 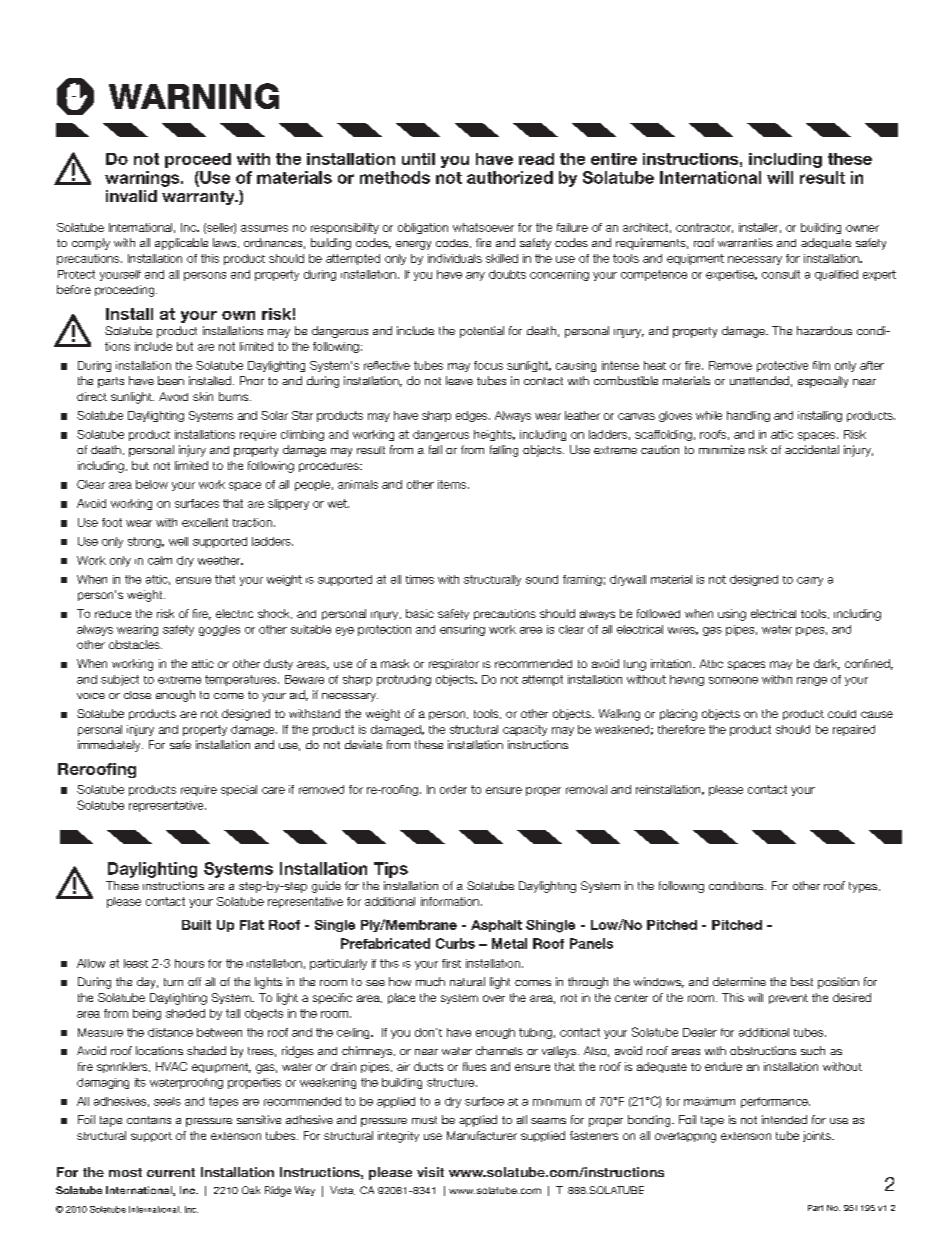 What do you see at coordinates (802, 981) in the image?
I see `best` at bounding box center [802, 981].
